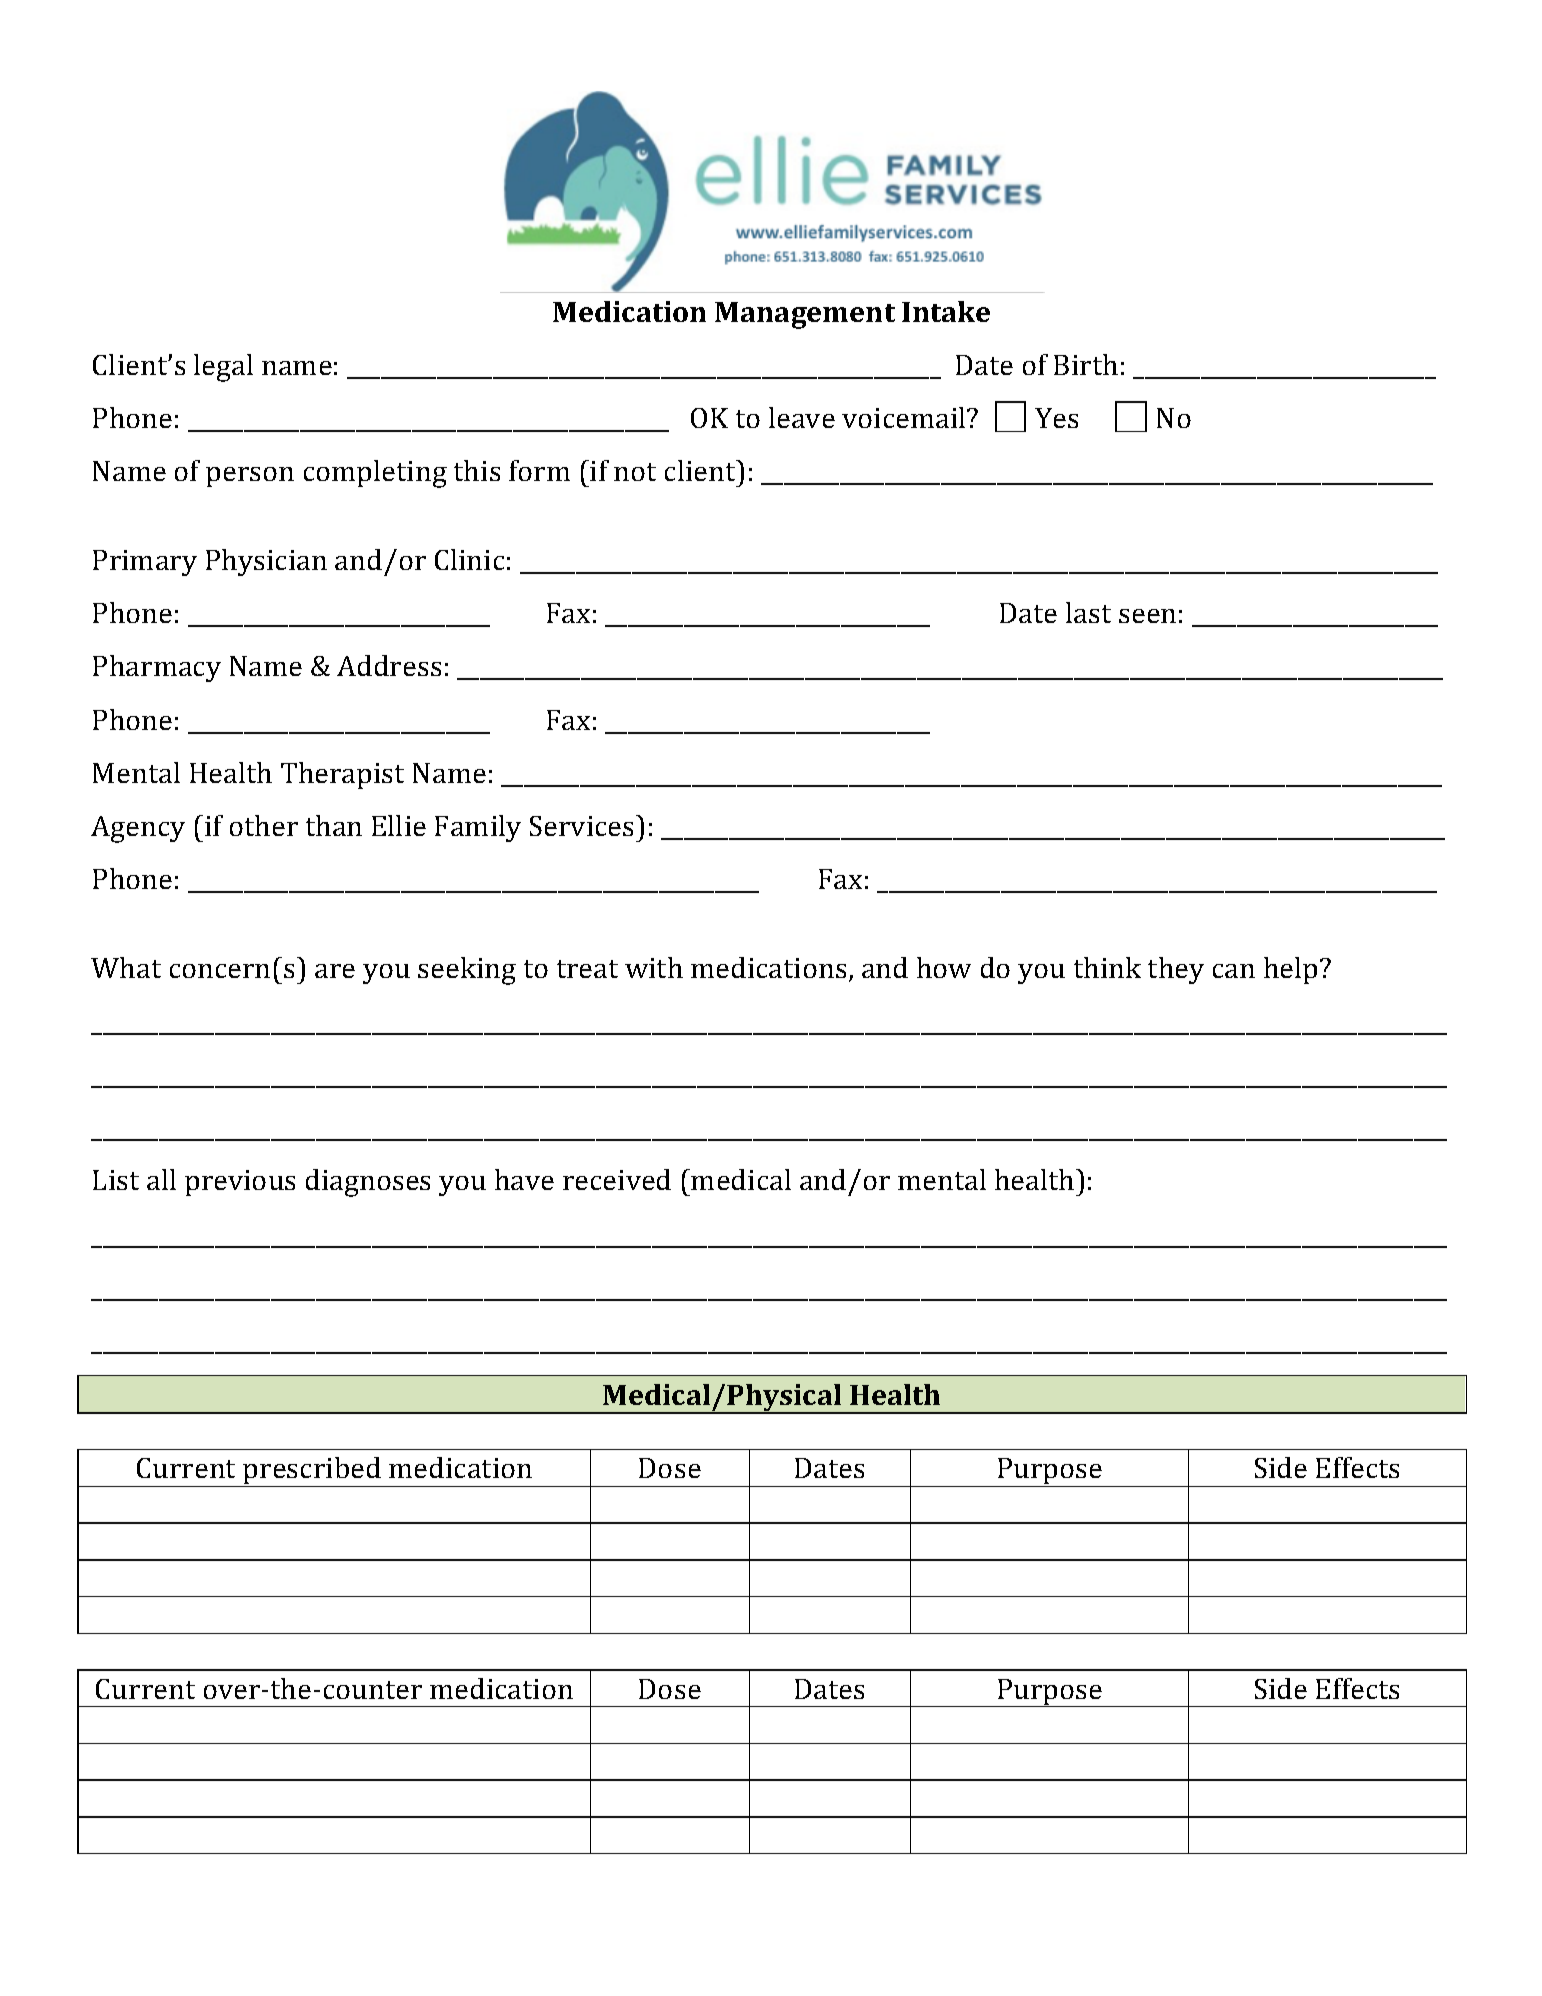 This screenshot has width=1542, height=1996. Describe the element at coordinates (469, 559) in the screenshot. I see `Clinic` at that location.
